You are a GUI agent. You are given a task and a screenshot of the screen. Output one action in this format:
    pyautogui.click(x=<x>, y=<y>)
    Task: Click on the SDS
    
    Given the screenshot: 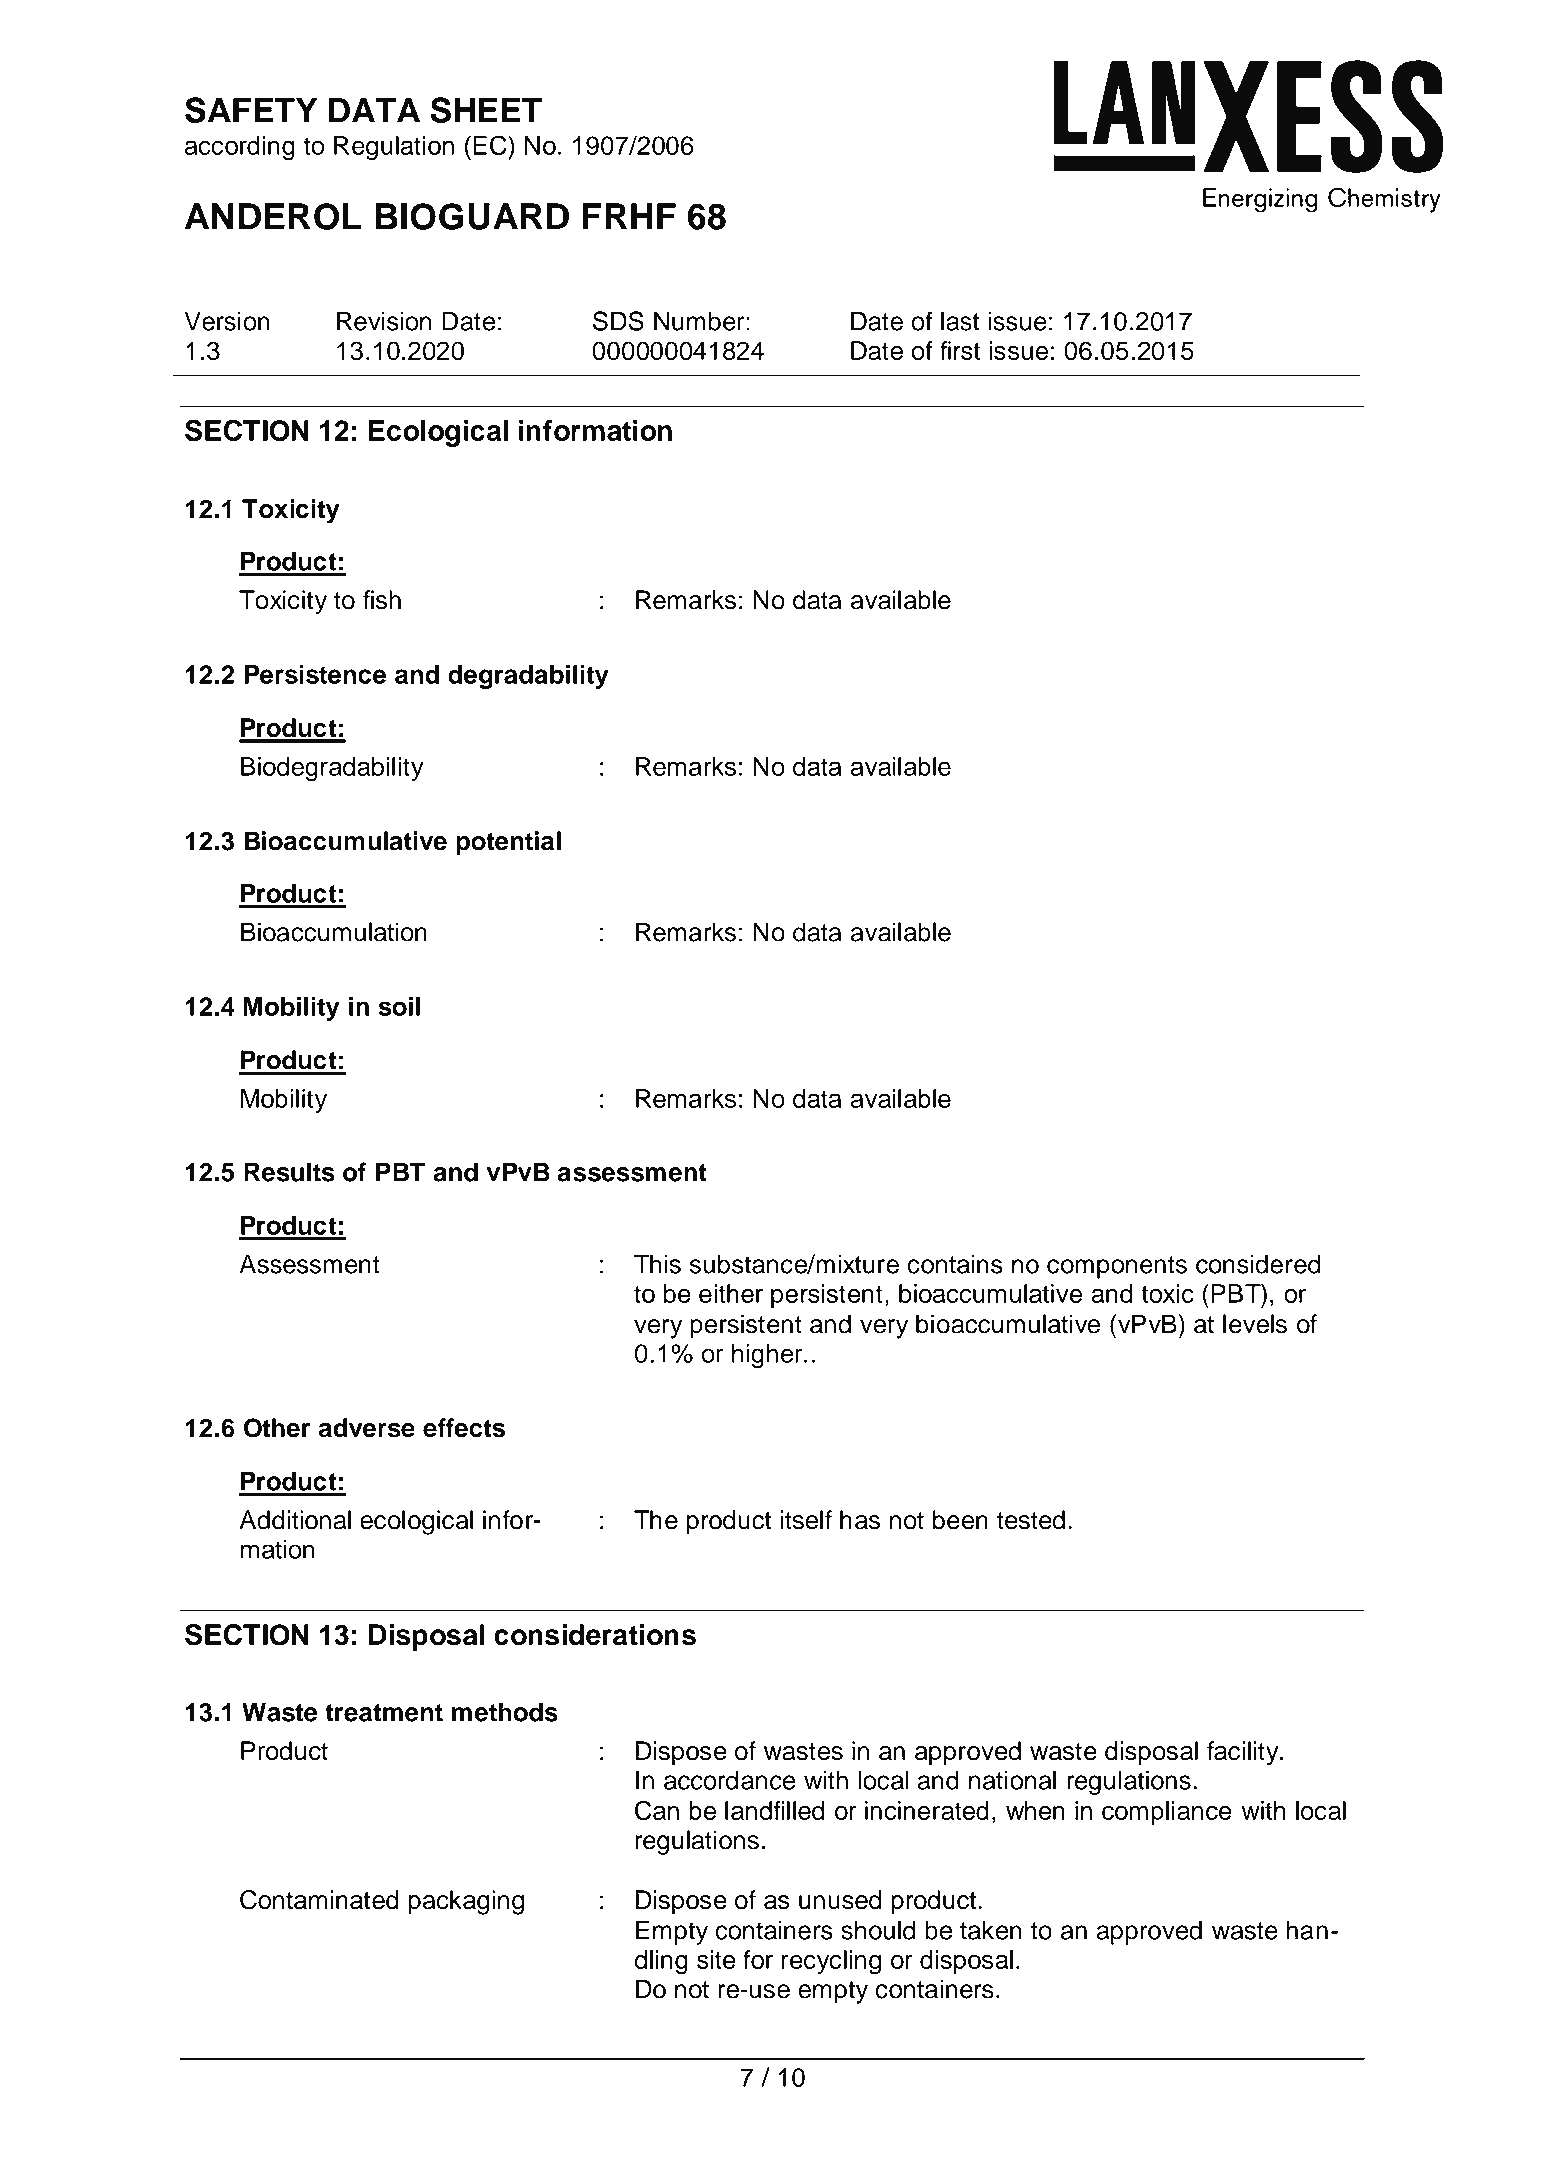 What is the action you would take?
    pyautogui.click(x=618, y=321)
